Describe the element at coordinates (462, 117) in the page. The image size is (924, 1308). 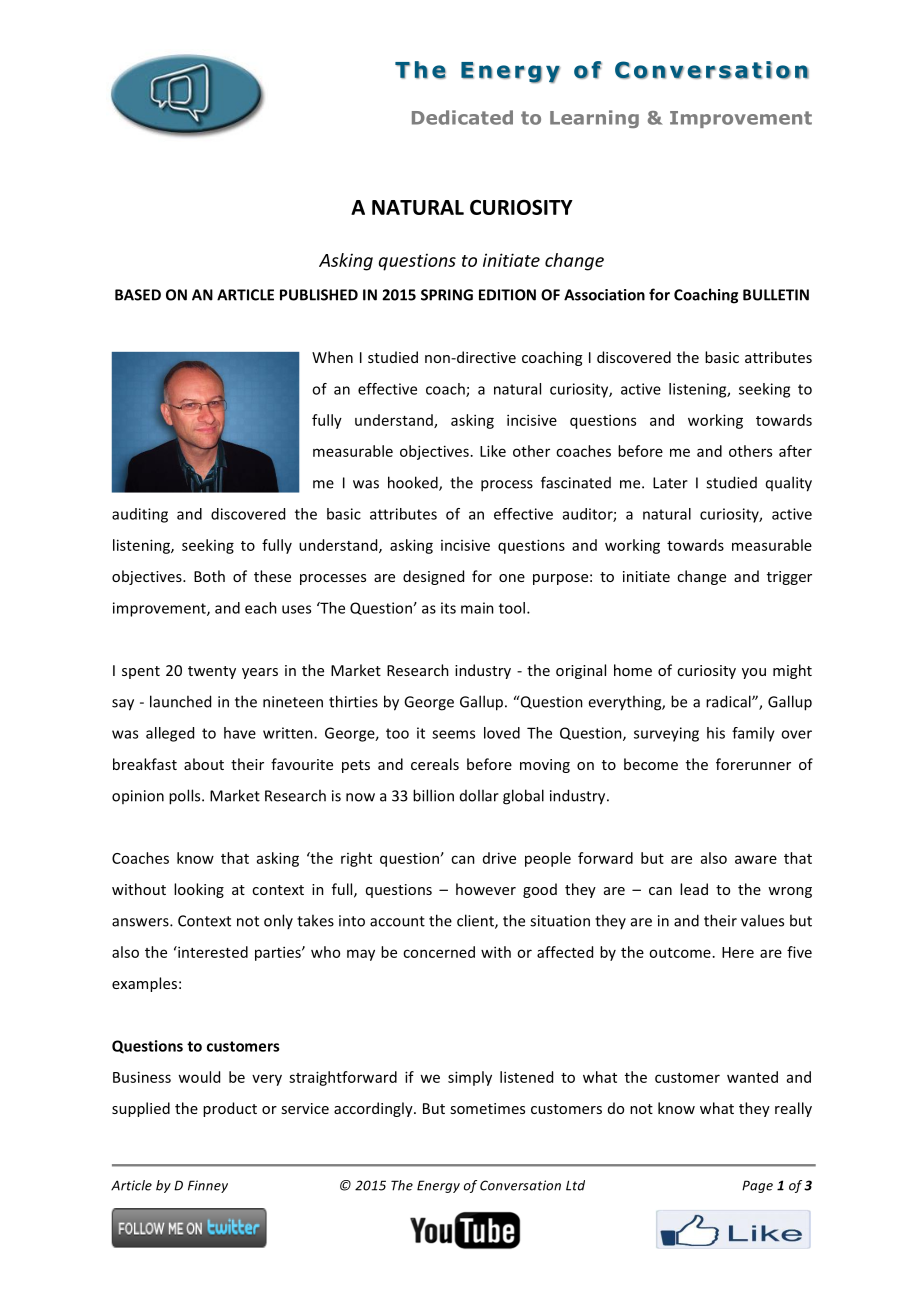
I see `Dedicated` at that location.
